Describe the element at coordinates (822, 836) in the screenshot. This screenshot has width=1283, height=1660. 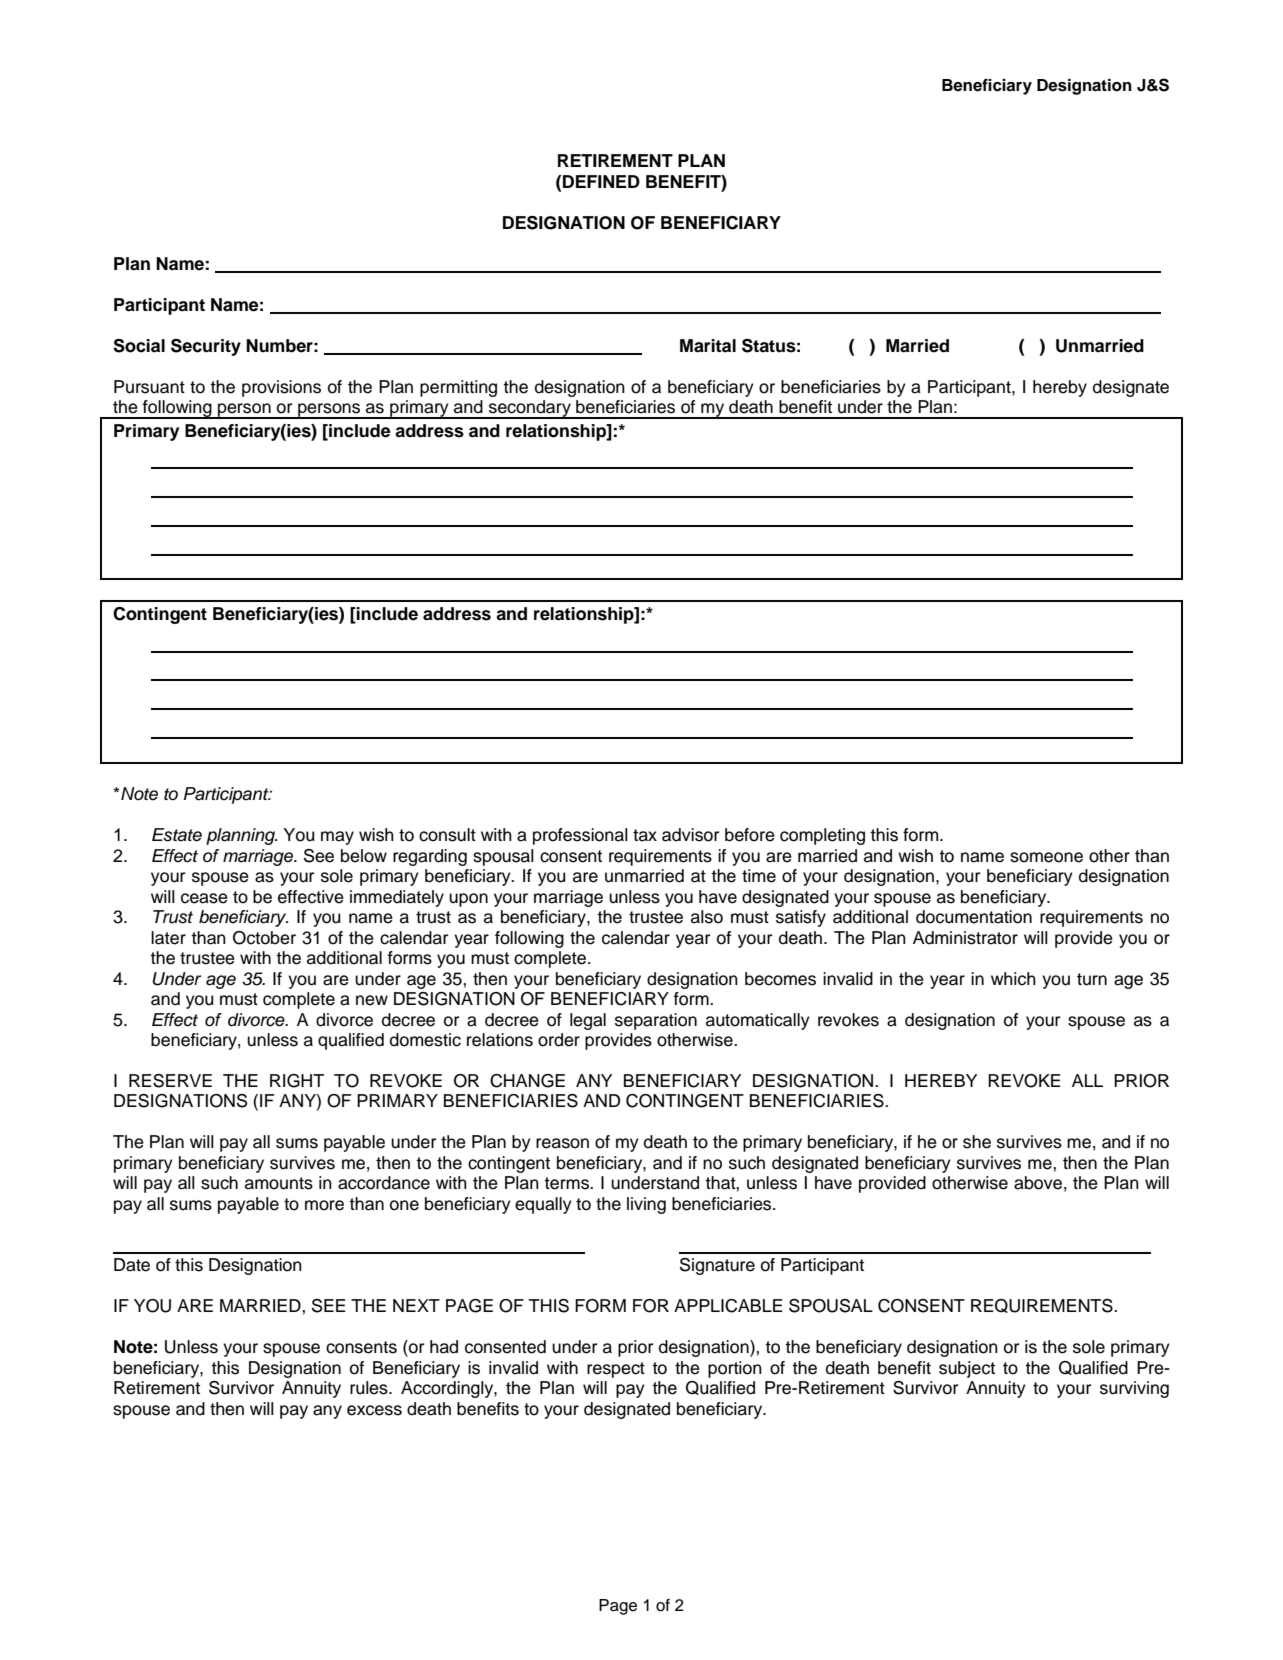
I see `completing` at that location.
